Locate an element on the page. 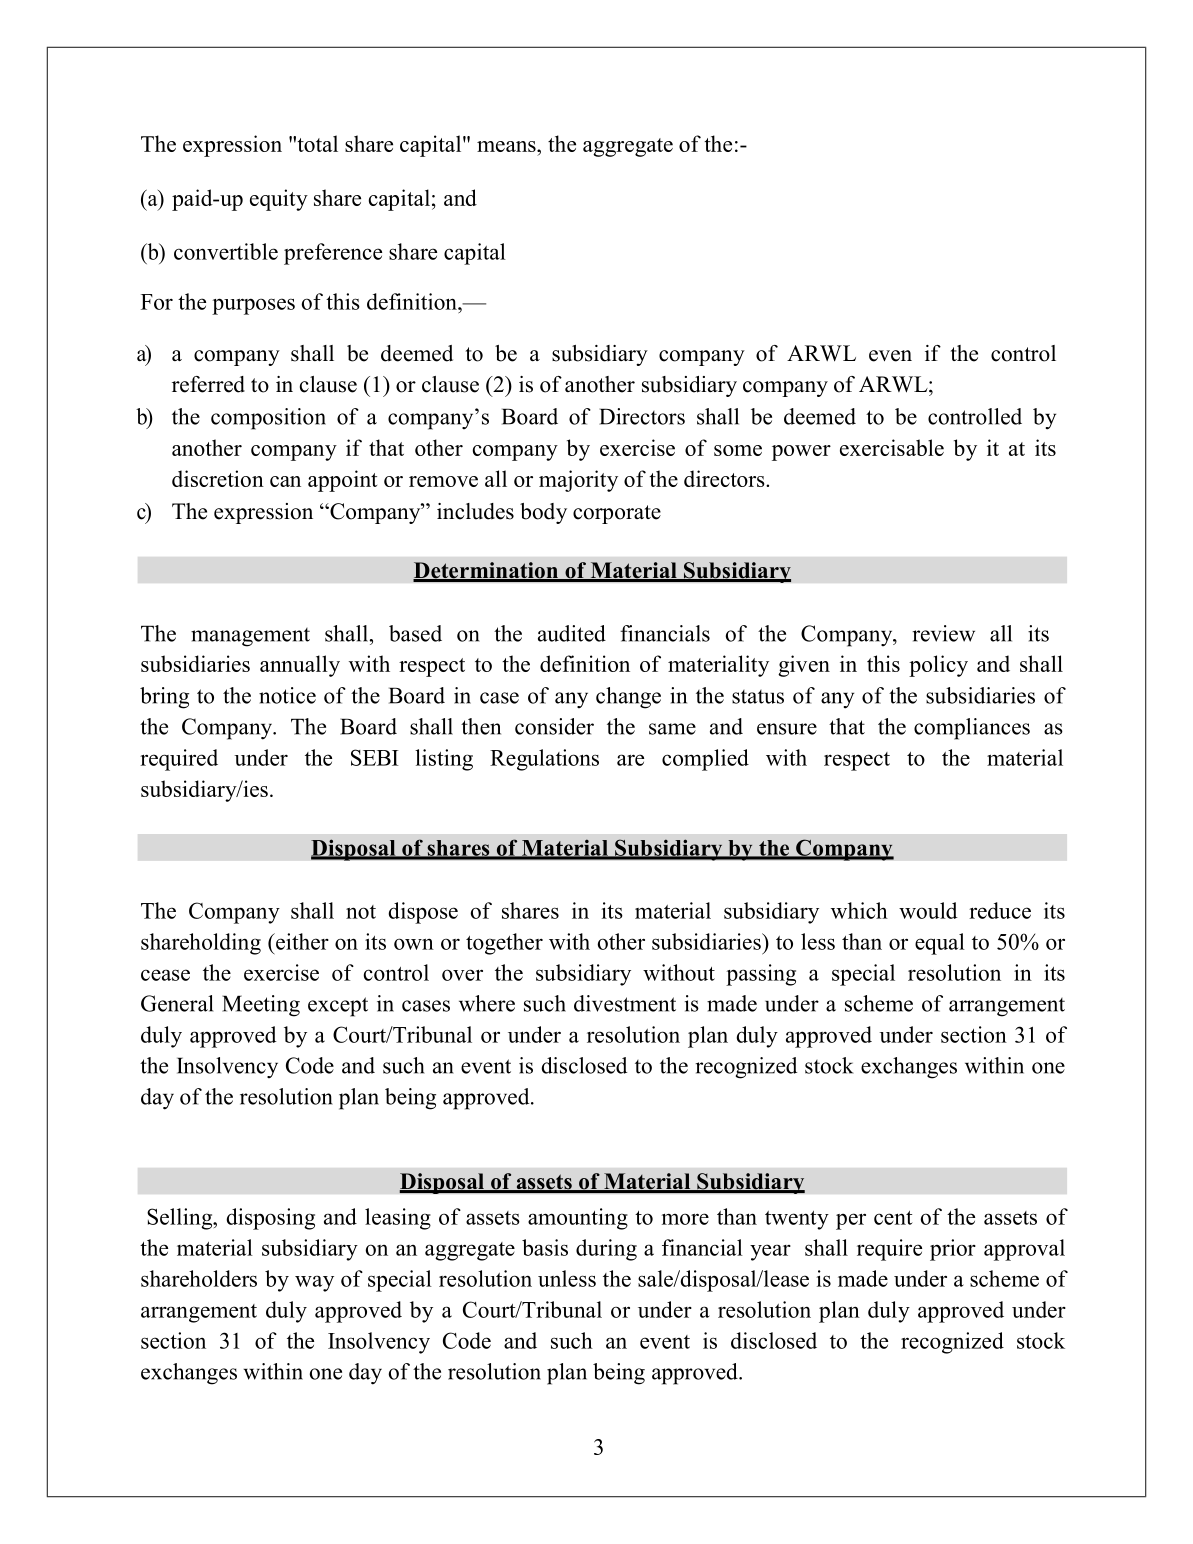 This image has height=1544, width=1193. compliances is located at coordinates (972, 729).
